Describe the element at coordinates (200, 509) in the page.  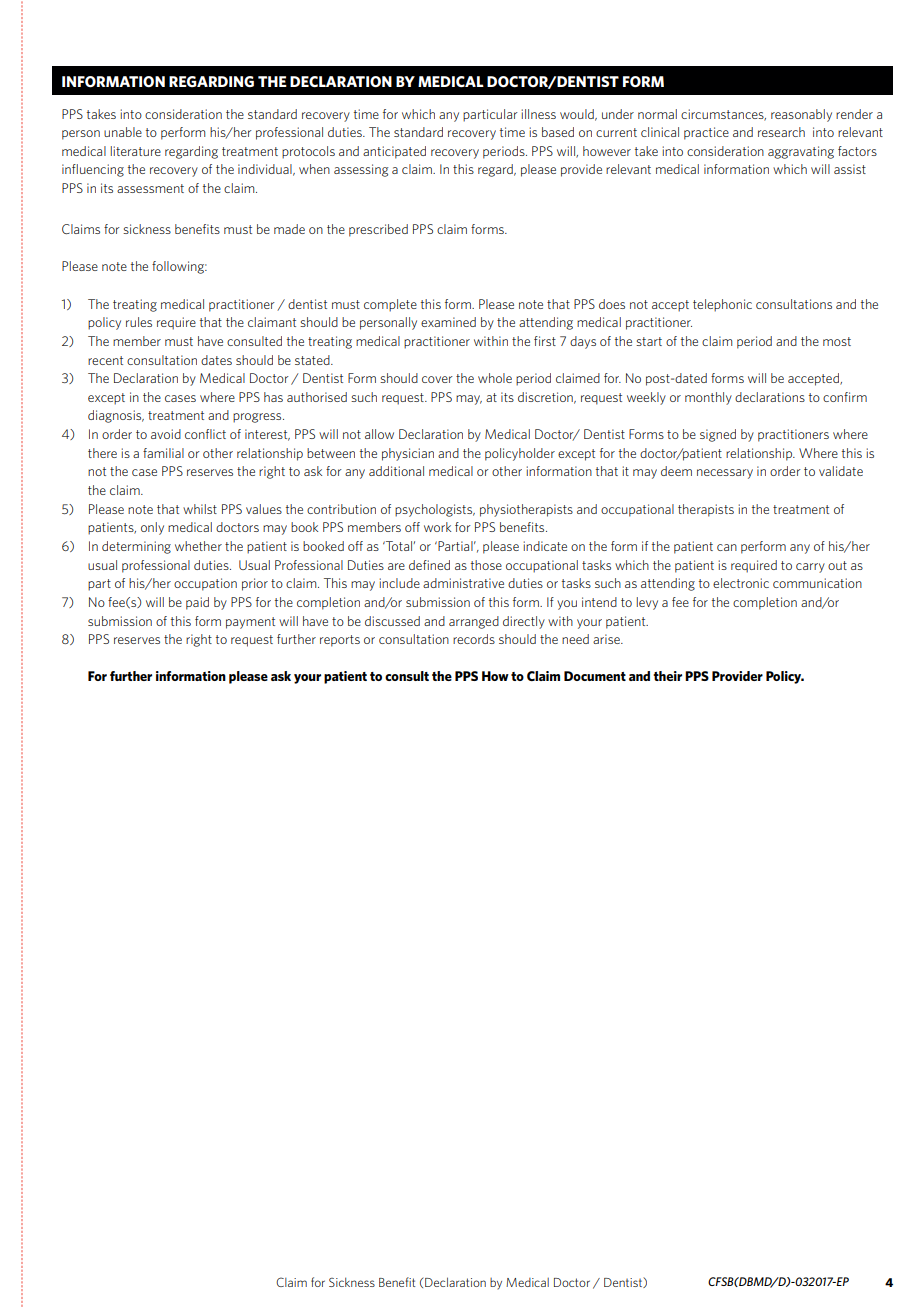
I see `whilst` at that location.
